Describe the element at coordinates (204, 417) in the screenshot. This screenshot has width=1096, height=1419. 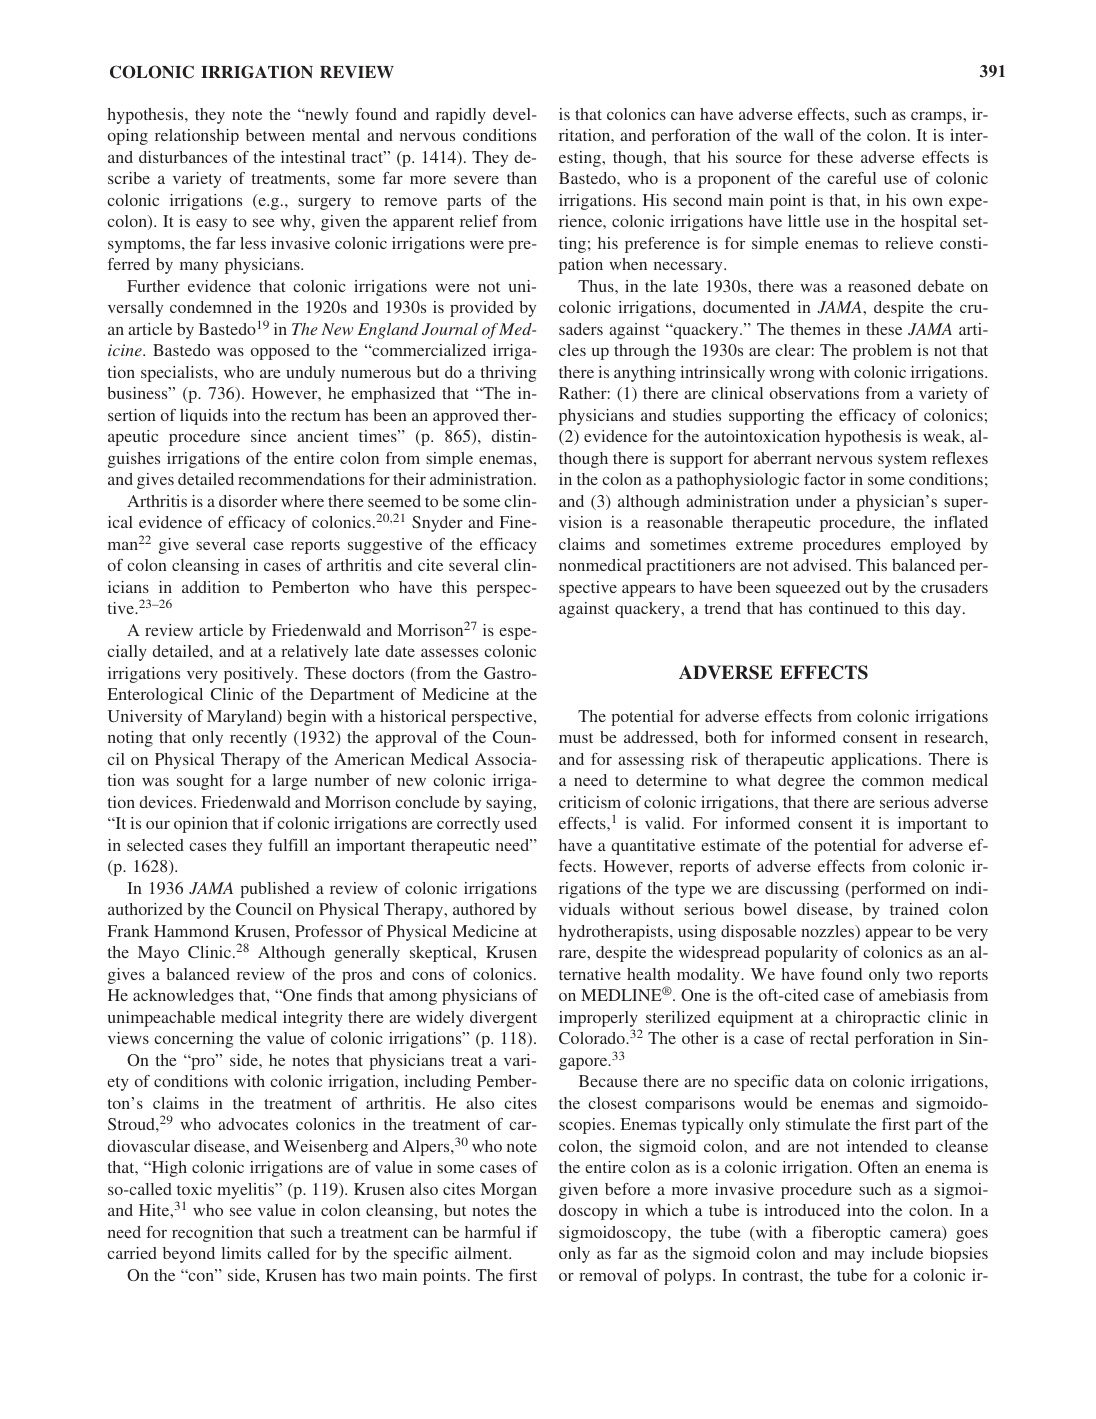
I see `liquids` at that location.
